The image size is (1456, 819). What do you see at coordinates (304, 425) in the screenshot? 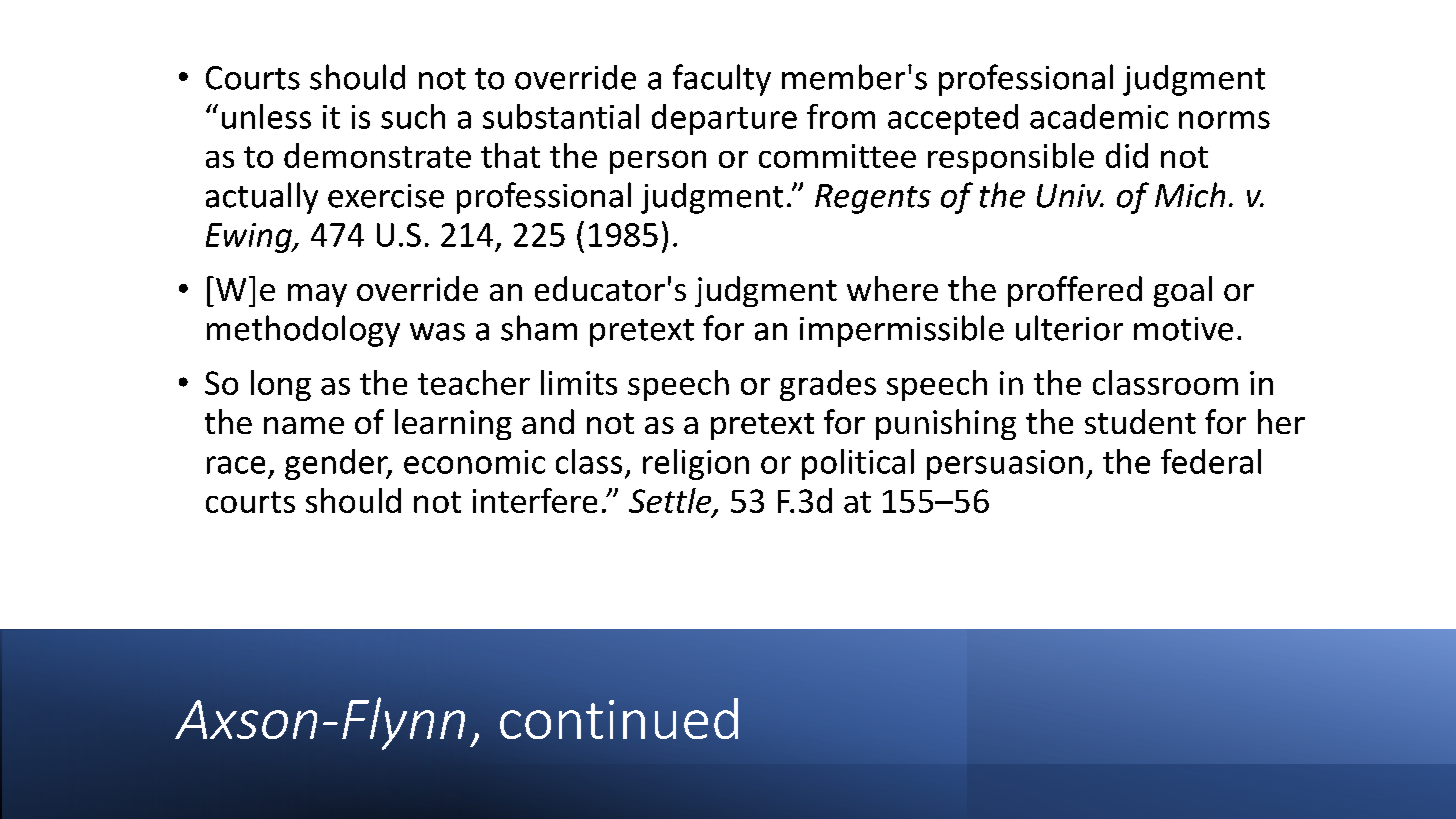
I see `name` at bounding box center [304, 425].
